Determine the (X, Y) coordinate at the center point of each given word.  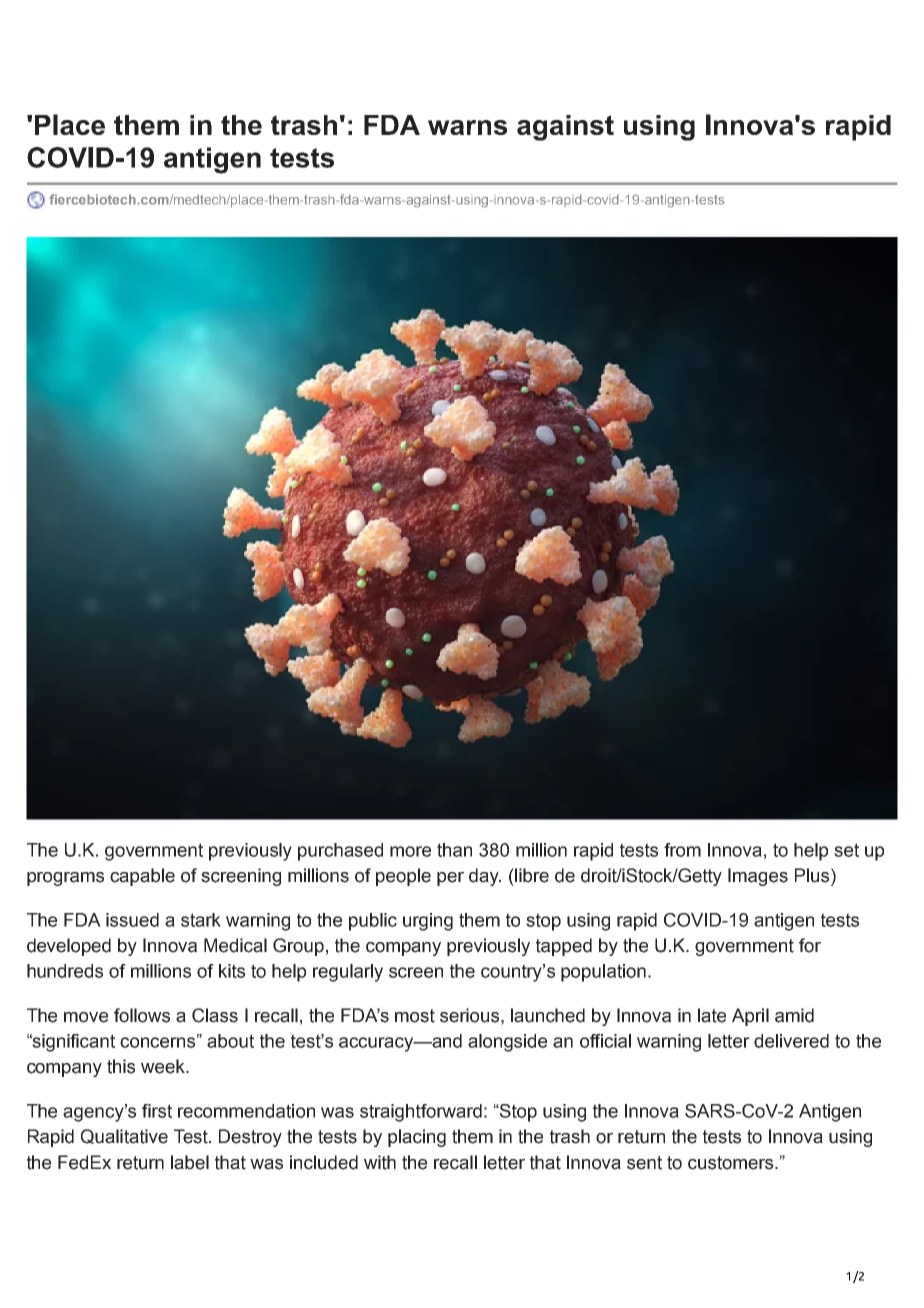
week (164, 1066)
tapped (564, 947)
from (682, 850)
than (454, 850)
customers (732, 1163)
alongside (507, 1043)
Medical (235, 945)
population (603, 973)
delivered (791, 1041)
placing (417, 1138)
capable (142, 877)
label (190, 1162)
